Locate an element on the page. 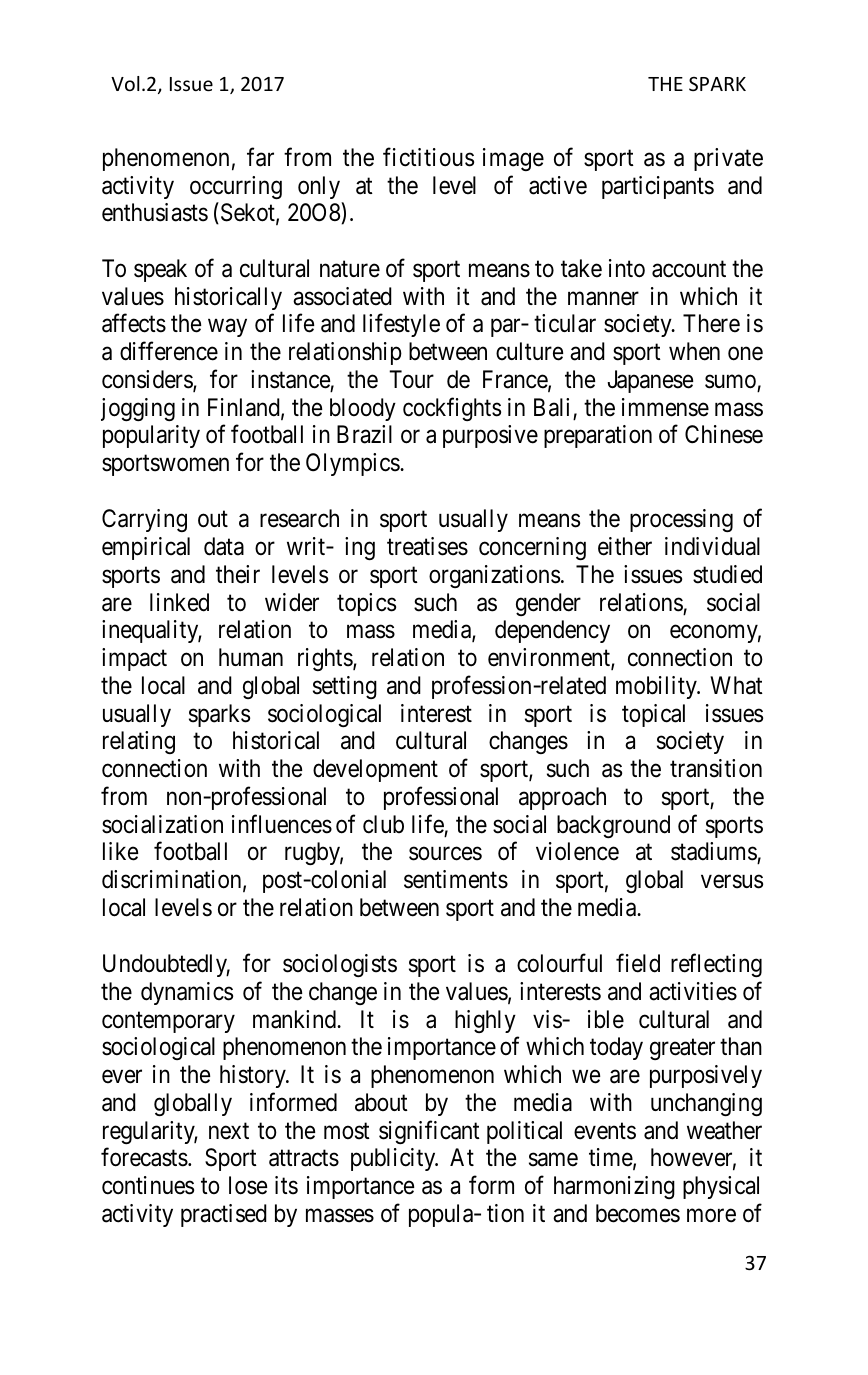 Image resolution: width=868 pixels, height=1375 pixels. fictitious is located at coordinates (428, 157).
